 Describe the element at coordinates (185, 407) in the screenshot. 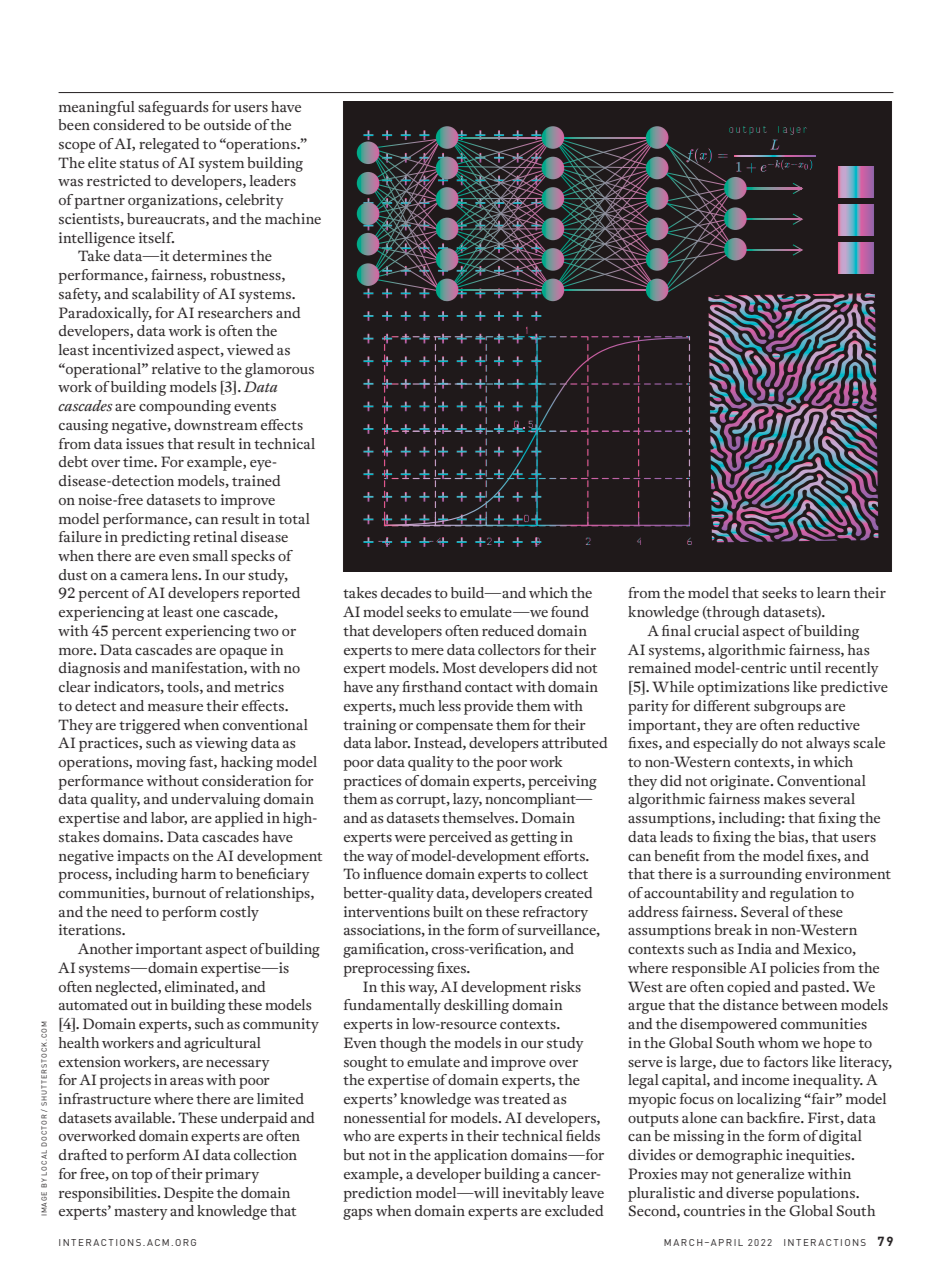

I see `compounding` at that location.
